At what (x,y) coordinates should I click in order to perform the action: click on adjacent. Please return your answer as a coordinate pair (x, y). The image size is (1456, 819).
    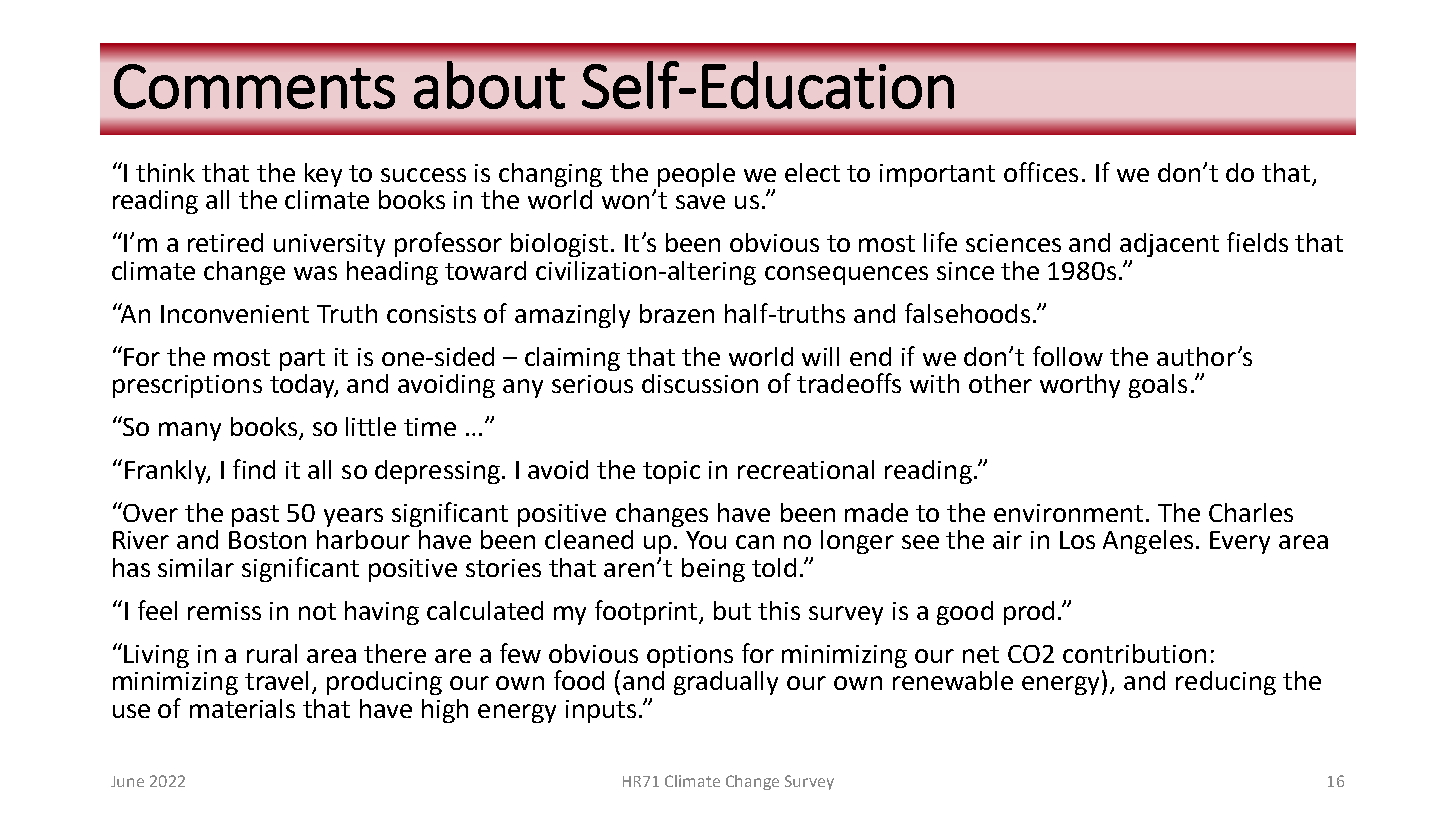
    Looking at the image, I should click on (1169, 245).
